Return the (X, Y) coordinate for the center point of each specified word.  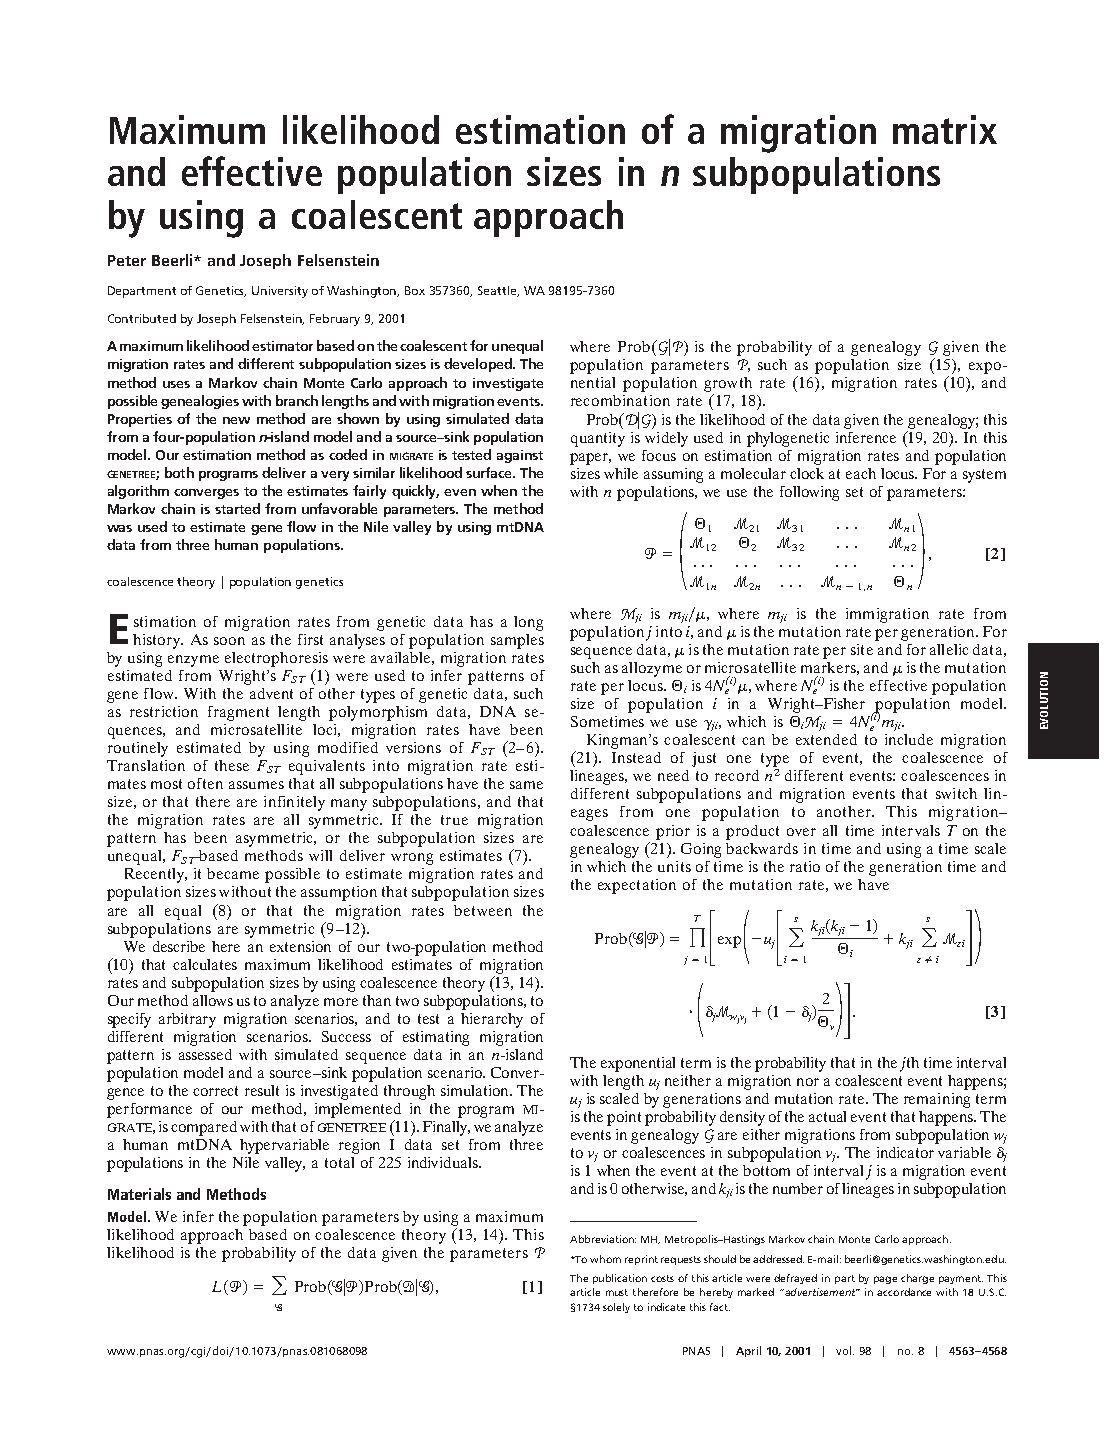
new (236, 420)
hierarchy (492, 1020)
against (520, 456)
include (909, 739)
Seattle (498, 291)
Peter (127, 260)
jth (909, 1064)
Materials (139, 1194)
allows (213, 1000)
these (232, 765)
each (861, 473)
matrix (945, 129)
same (526, 785)
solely (616, 1308)
